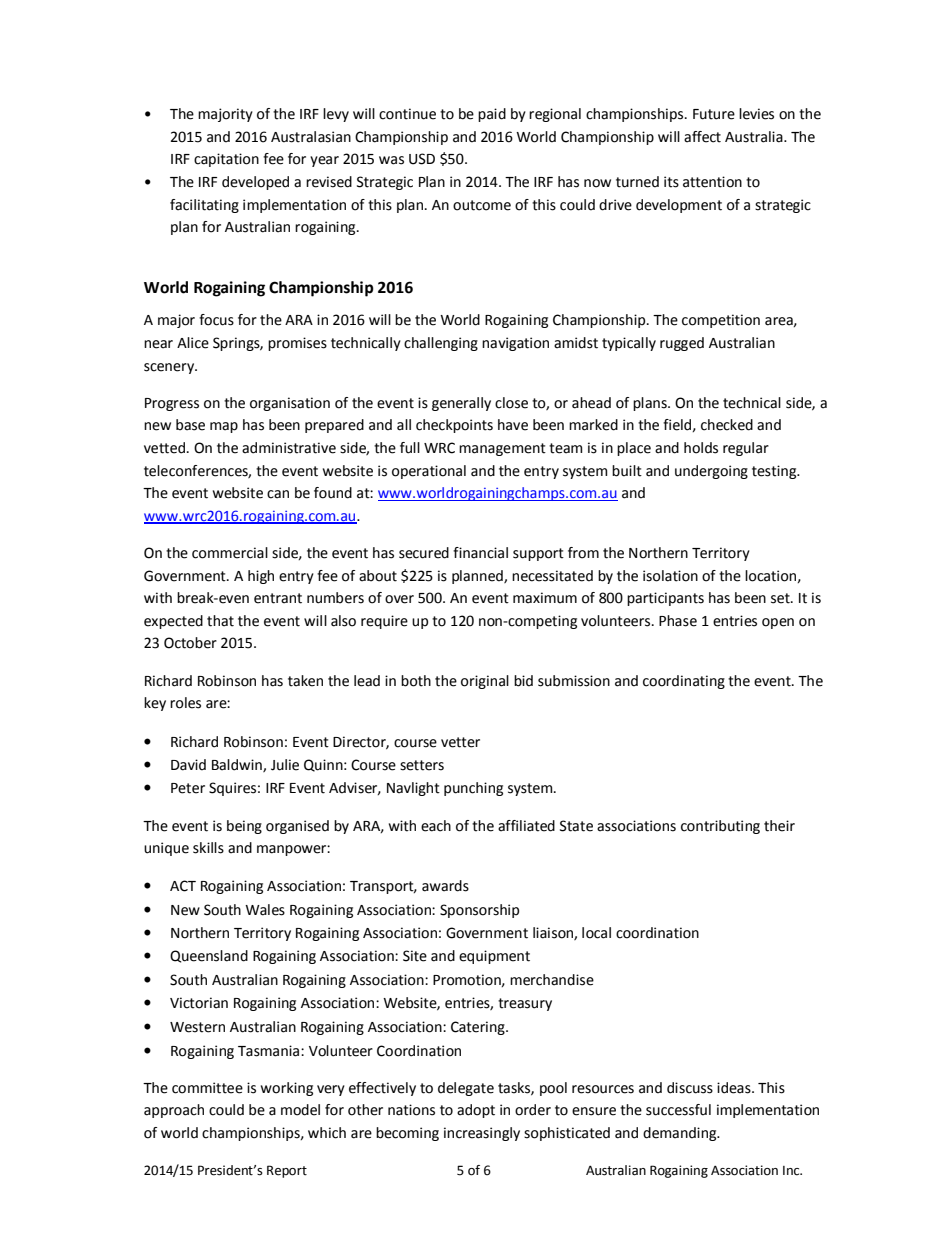 Image resolution: width=952 pixels, height=1233 pixels. I want to click on generally, so click(461, 404).
